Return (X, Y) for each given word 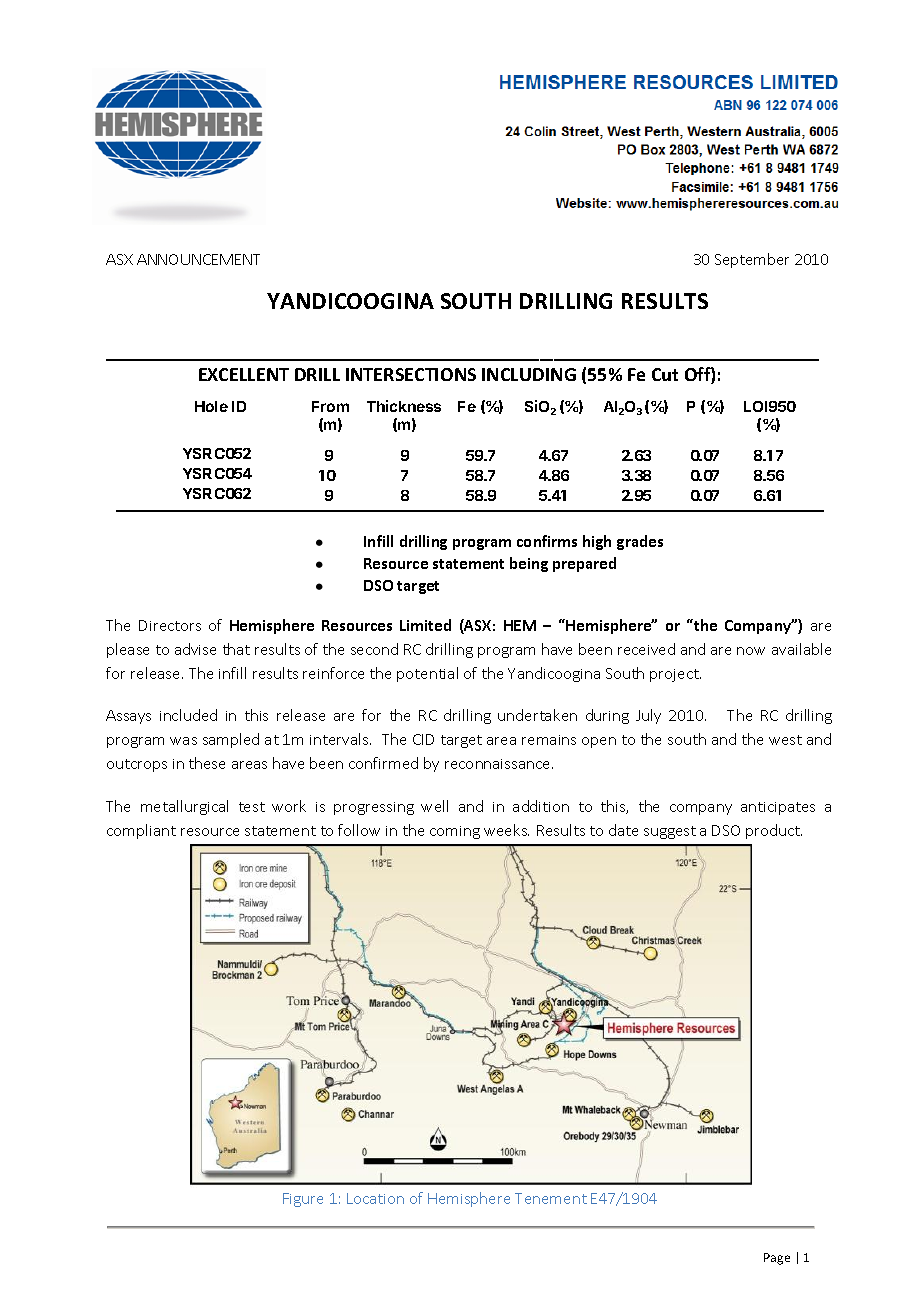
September (752, 260)
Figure (303, 1200)
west (785, 740)
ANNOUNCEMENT (198, 259)
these (207, 763)
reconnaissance (499, 764)
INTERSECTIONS (411, 374)
